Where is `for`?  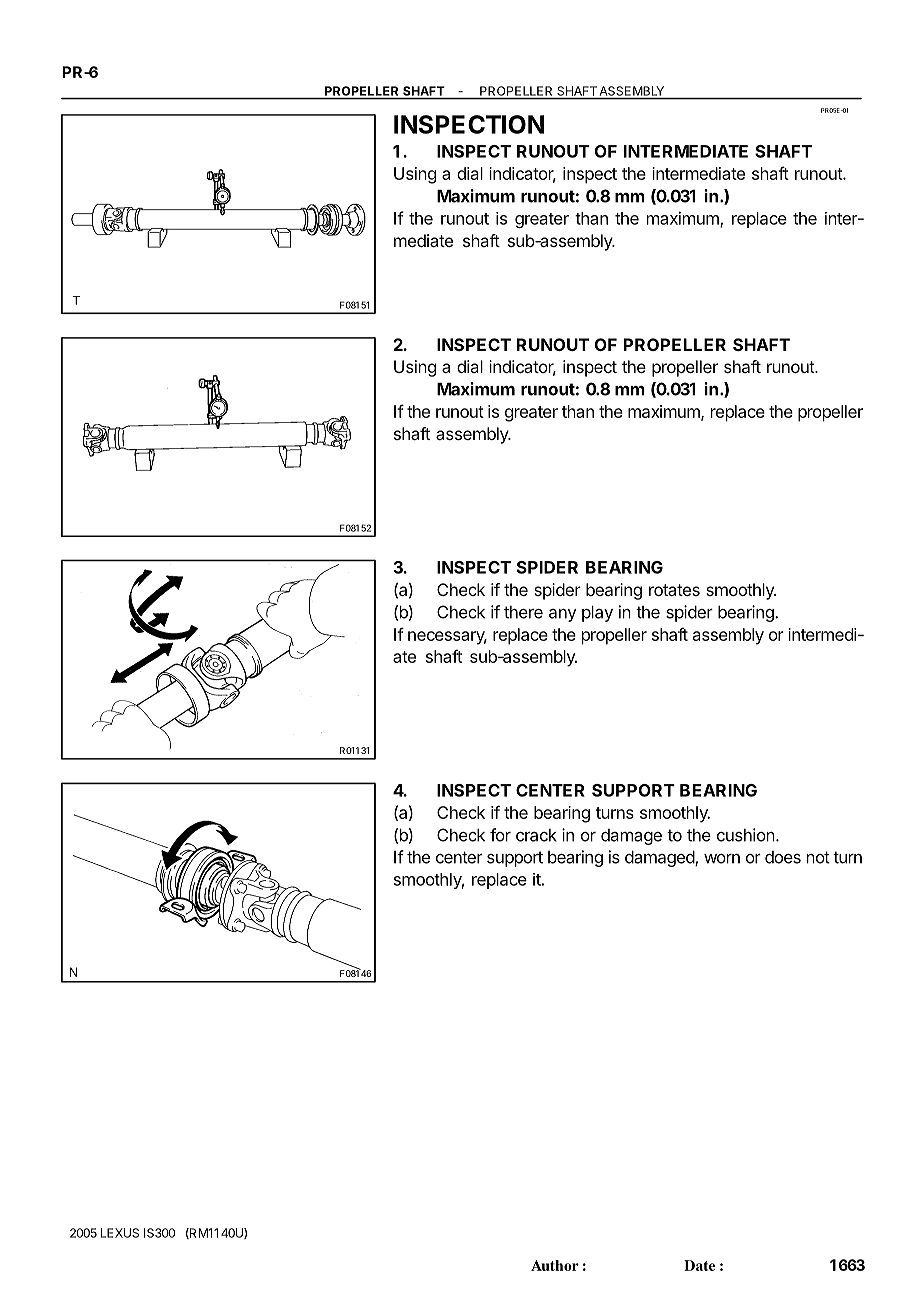 for is located at coordinates (500, 835).
